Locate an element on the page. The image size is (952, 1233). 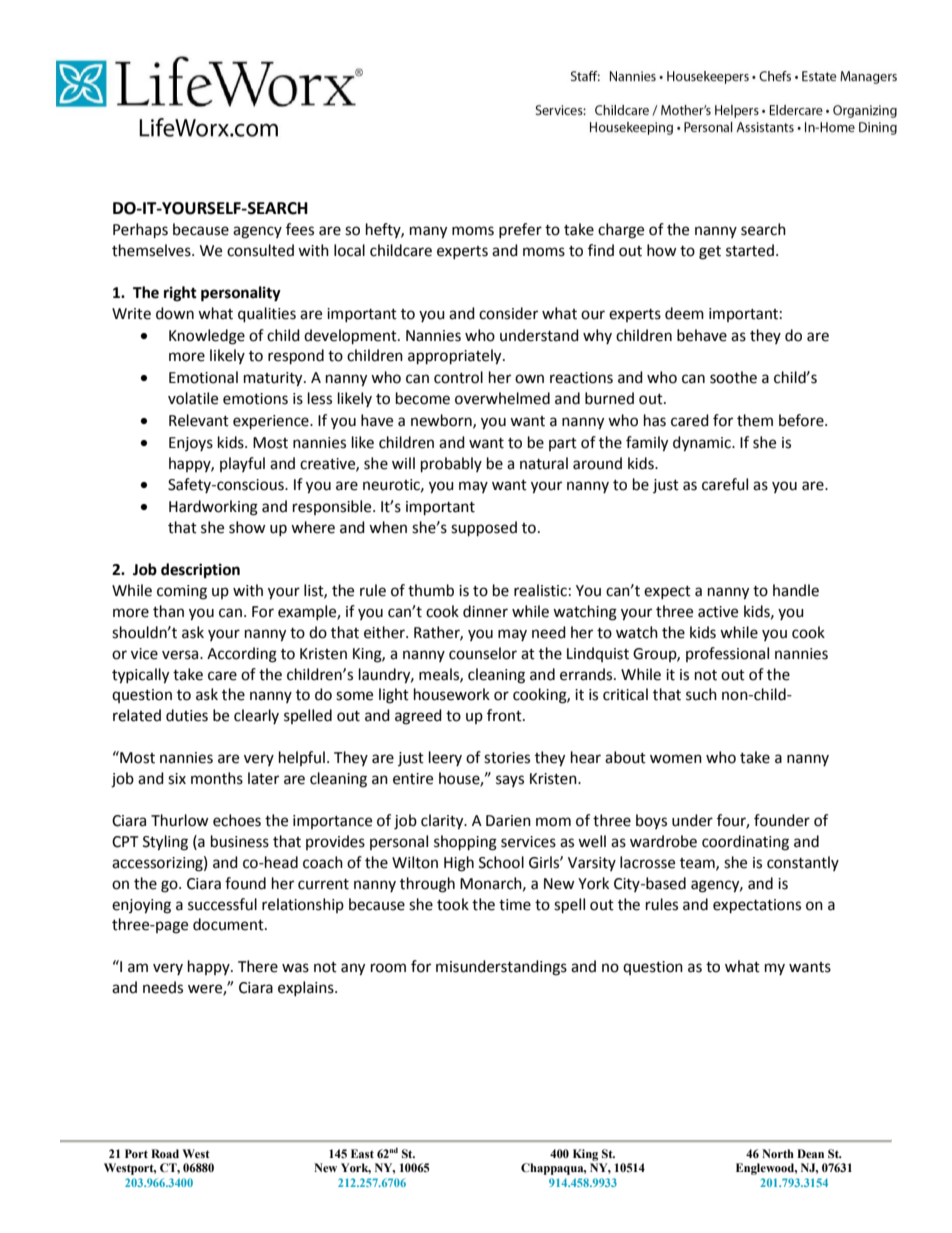
East is located at coordinates (362, 1153).
